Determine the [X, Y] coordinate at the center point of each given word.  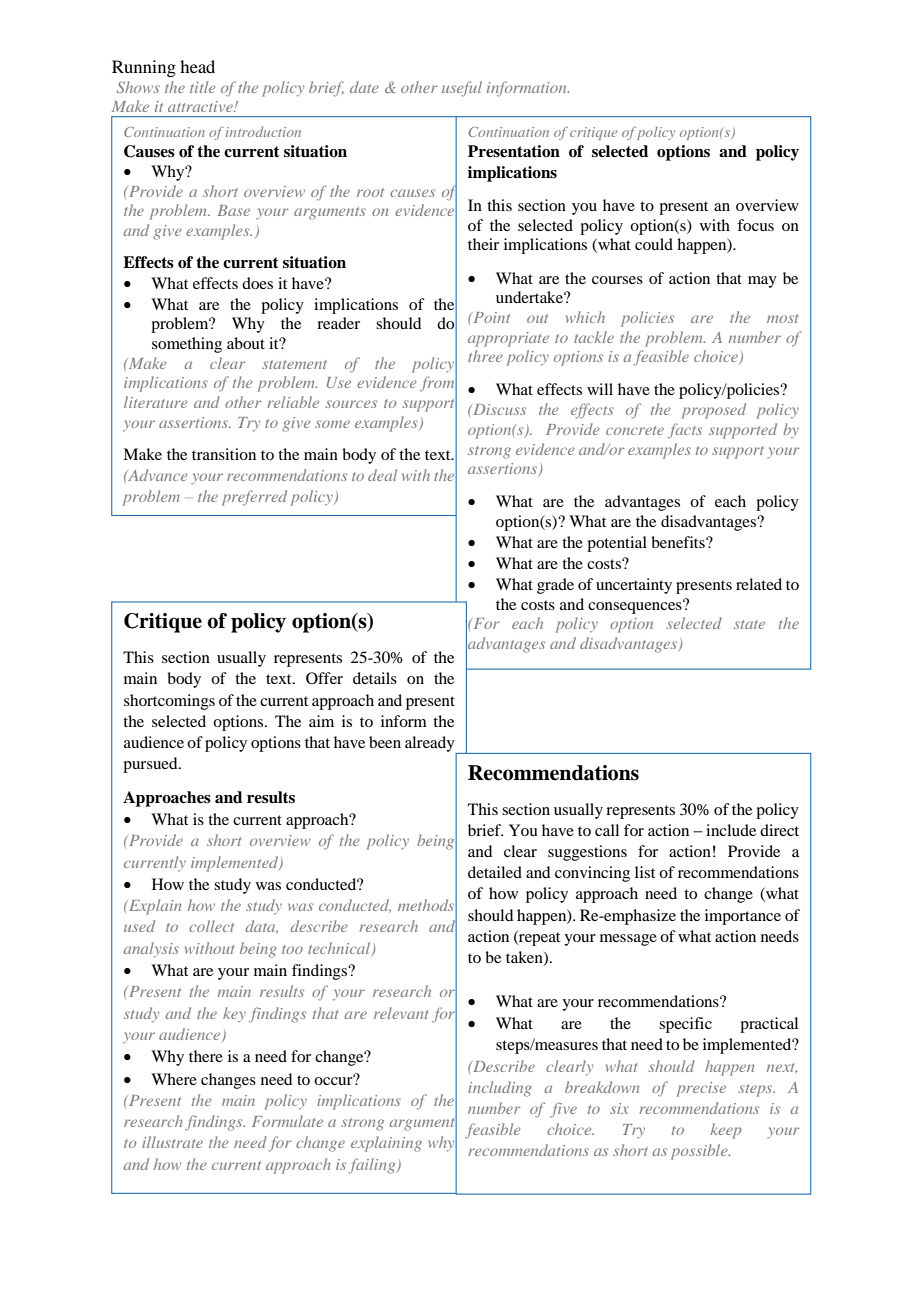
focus [755, 225]
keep [726, 1131]
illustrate [172, 1142]
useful [462, 89]
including [500, 1089]
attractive [201, 106]
